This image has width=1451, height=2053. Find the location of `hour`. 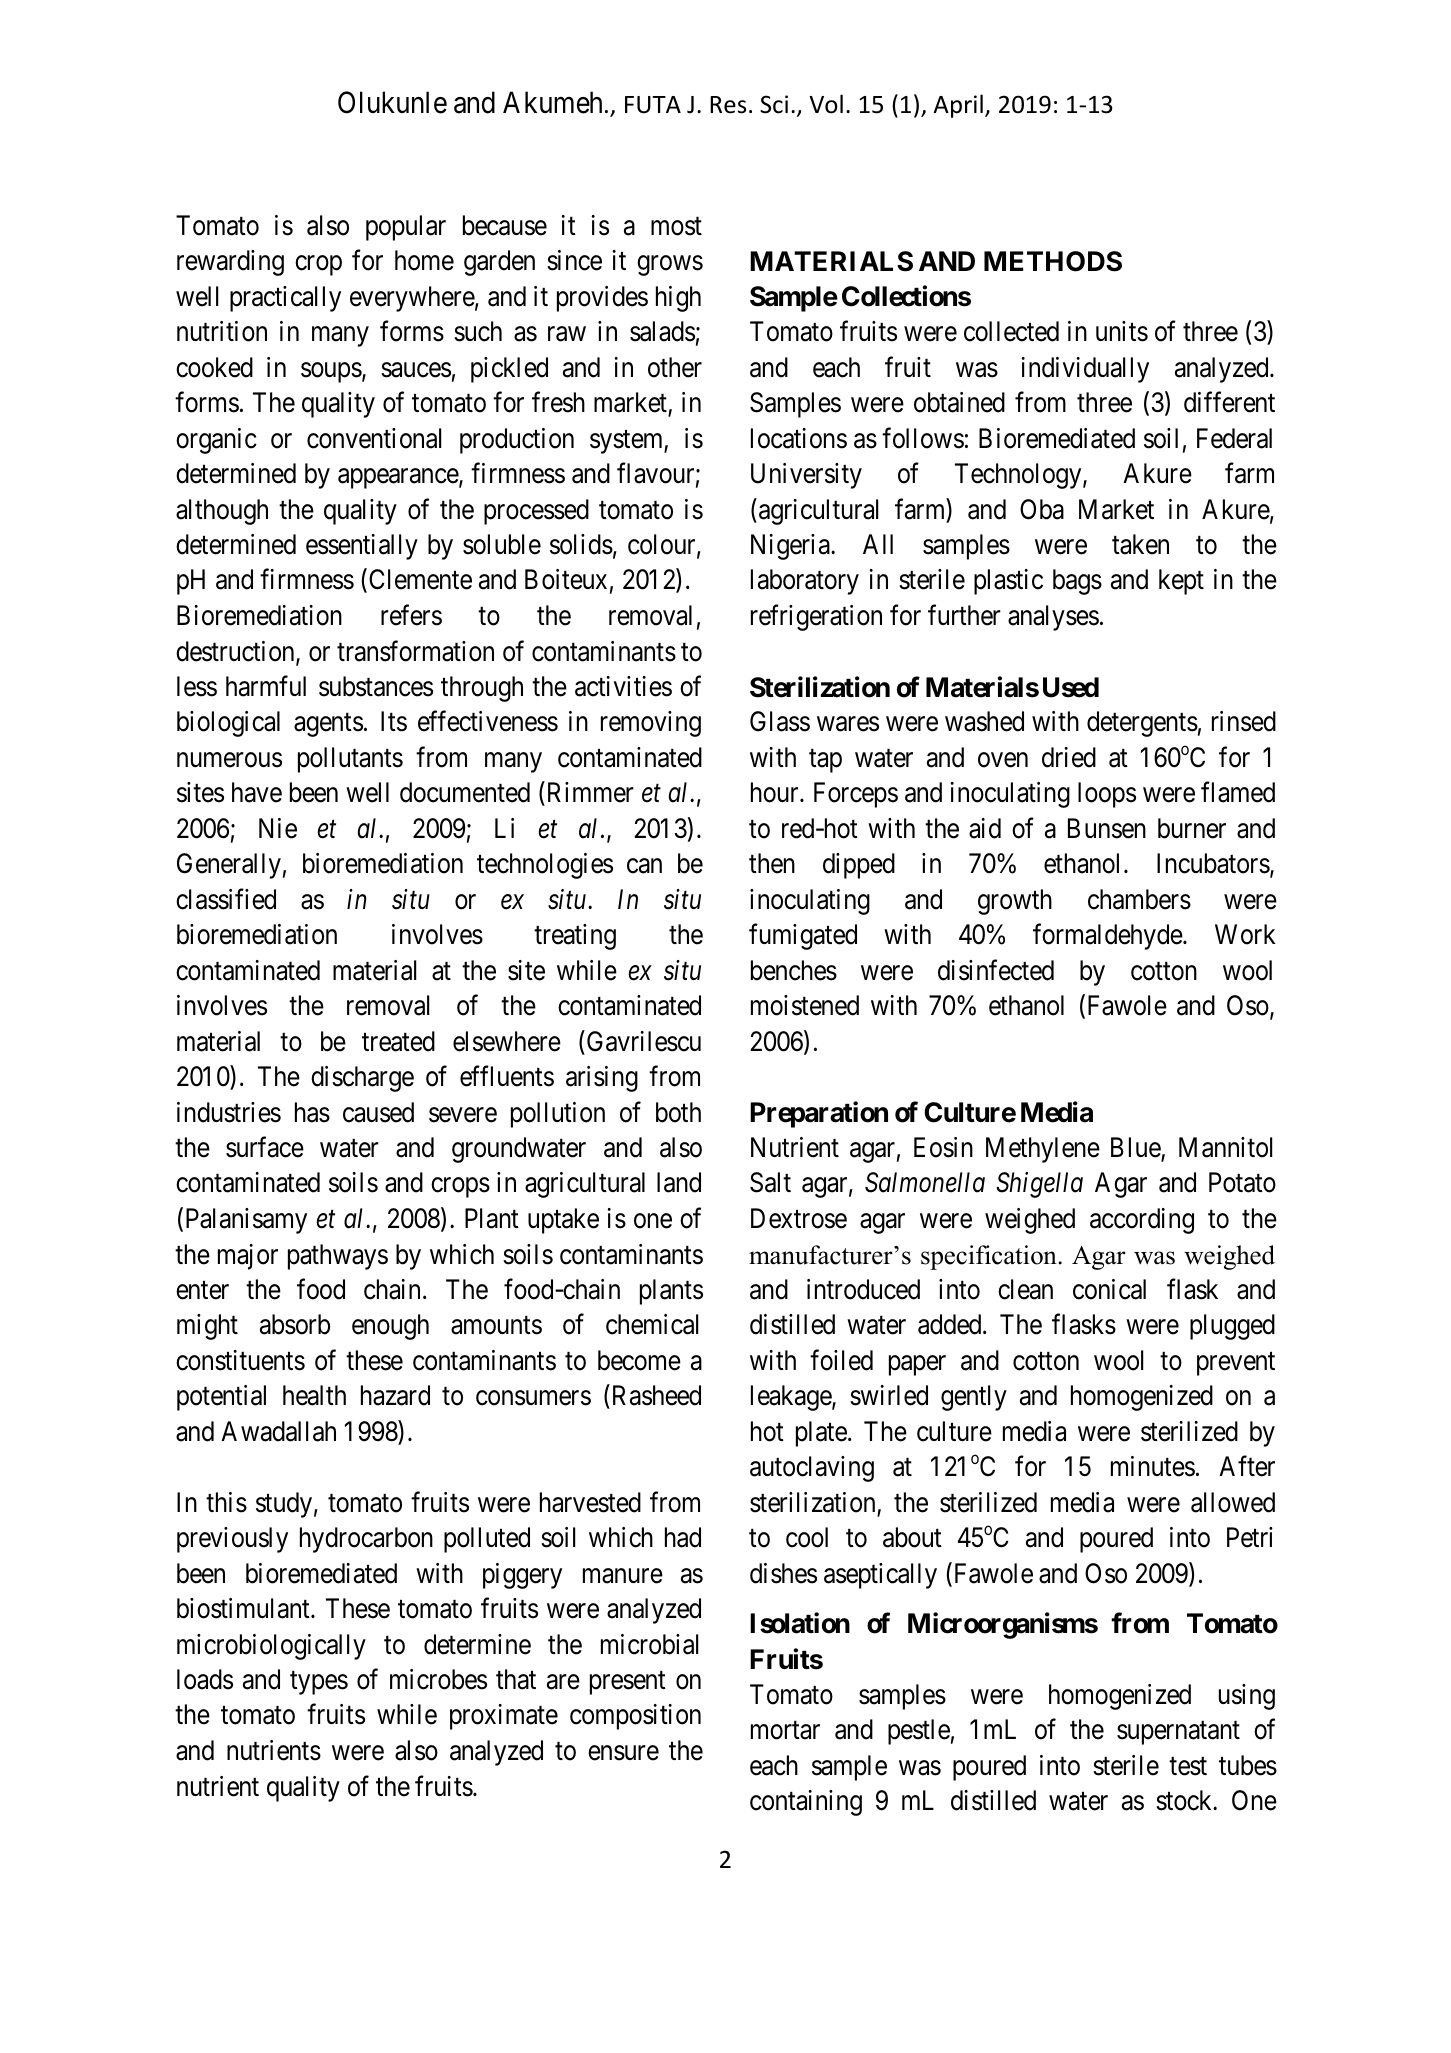

hour is located at coordinates (776, 792).
